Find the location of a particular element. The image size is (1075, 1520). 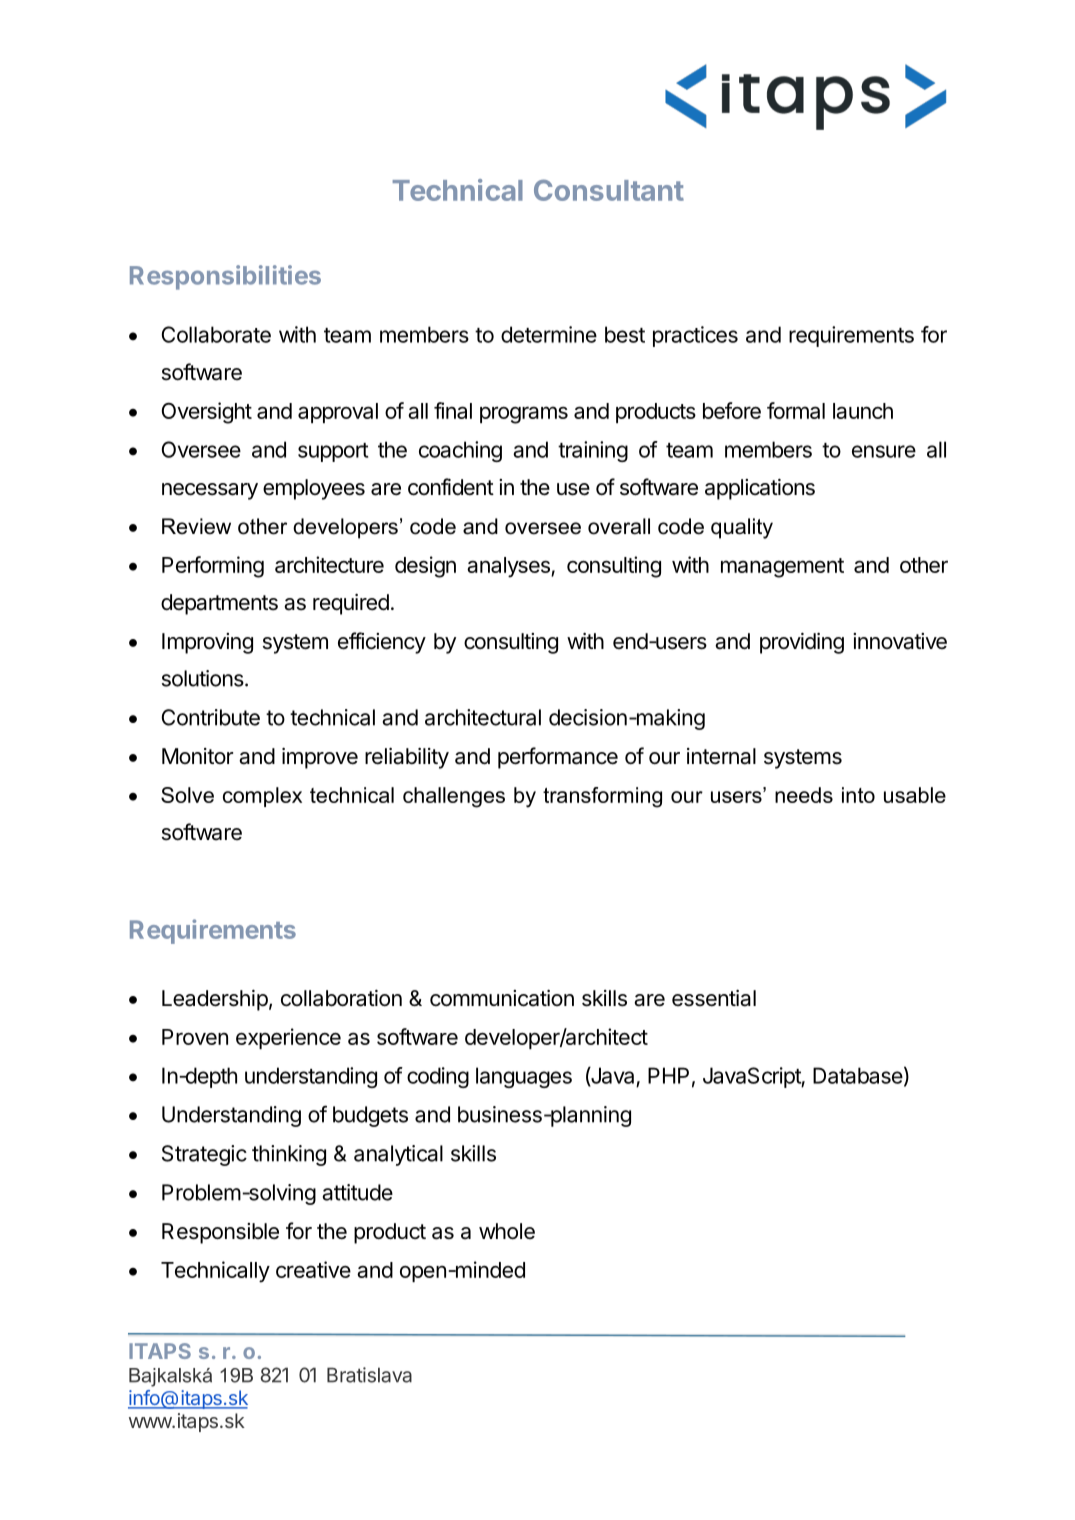

creative is located at coordinates (313, 1269).
